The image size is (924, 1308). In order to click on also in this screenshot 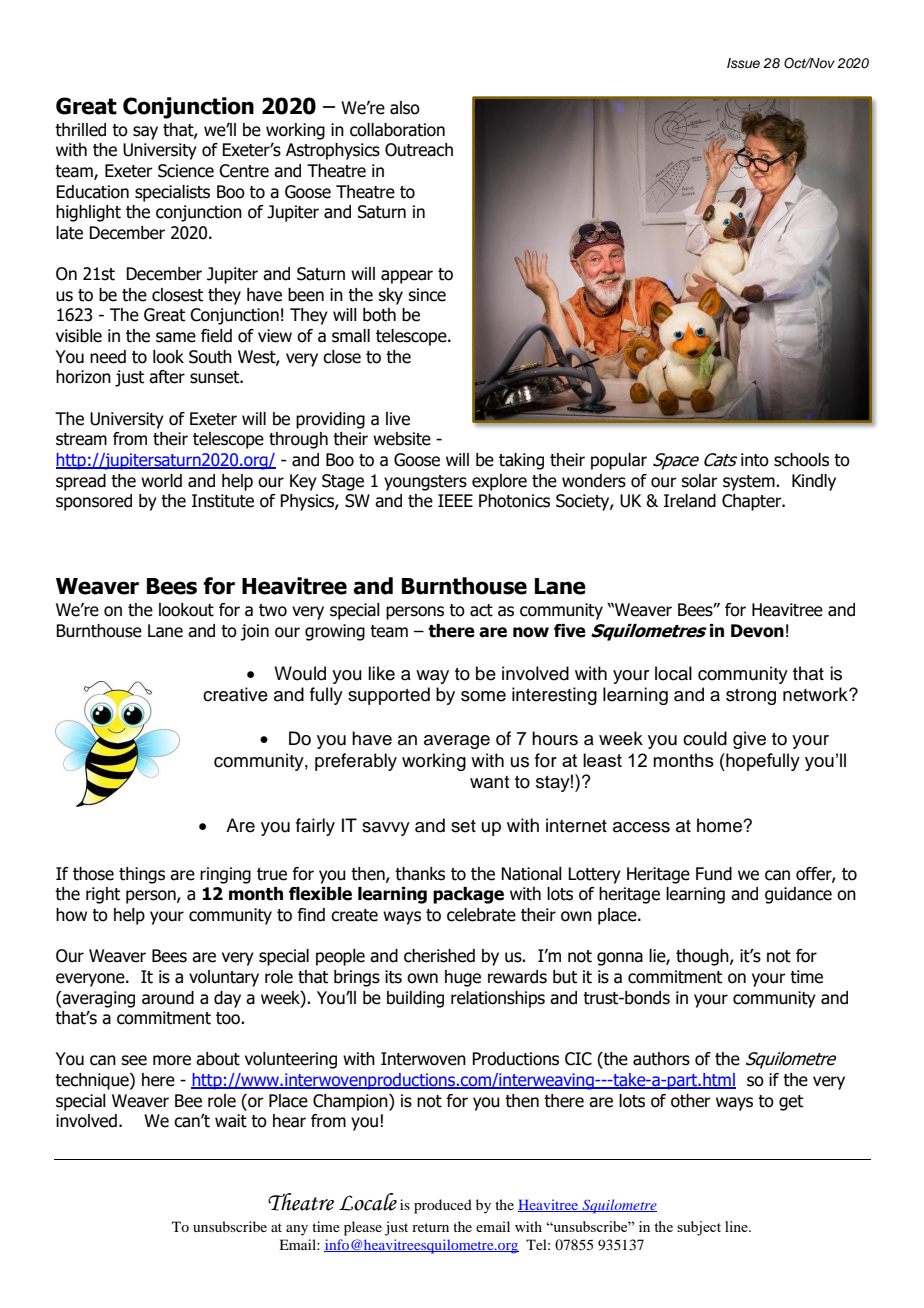, I will do `click(405, 108)`.
